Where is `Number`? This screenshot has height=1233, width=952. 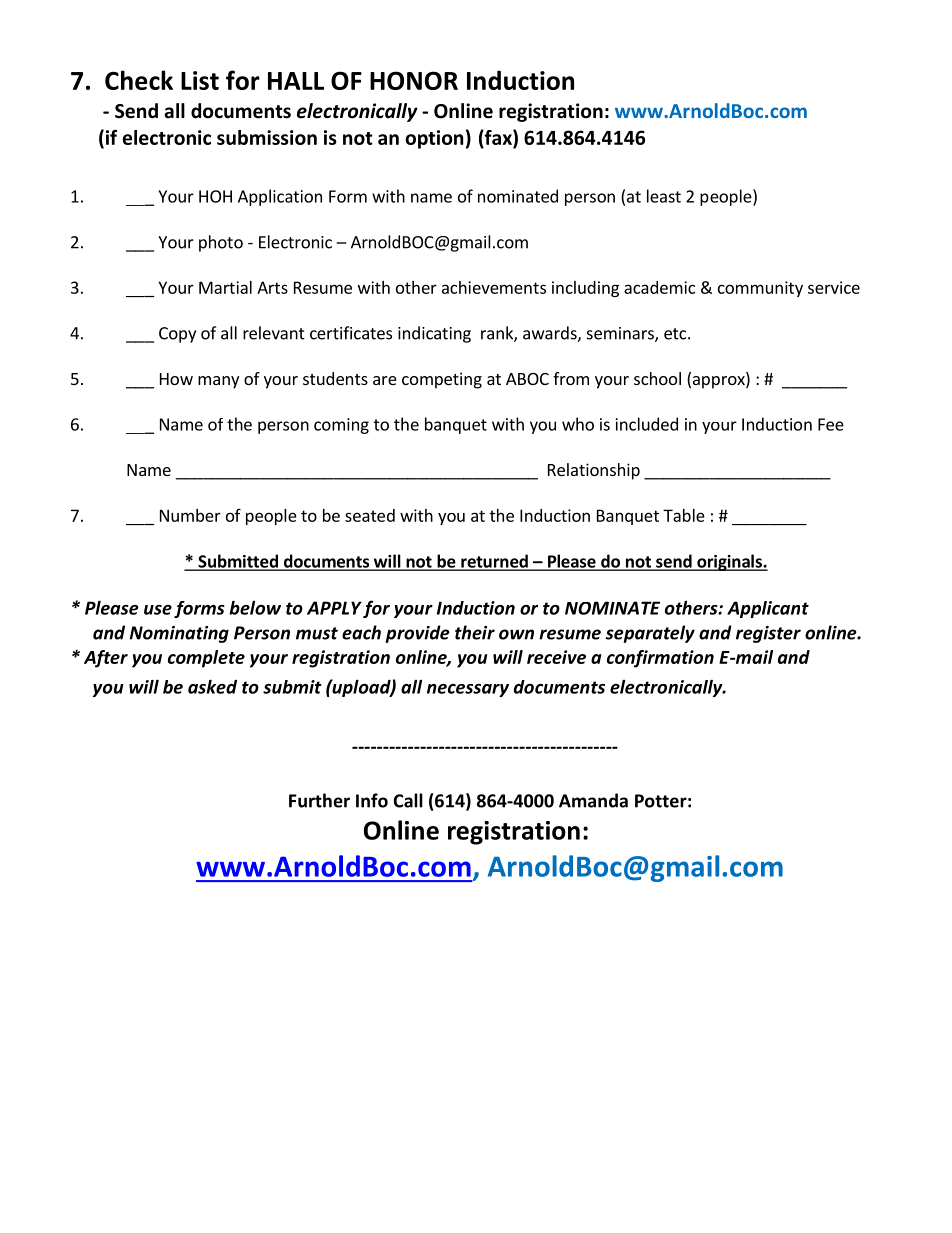
Number is located at coordinates (190, 515).
